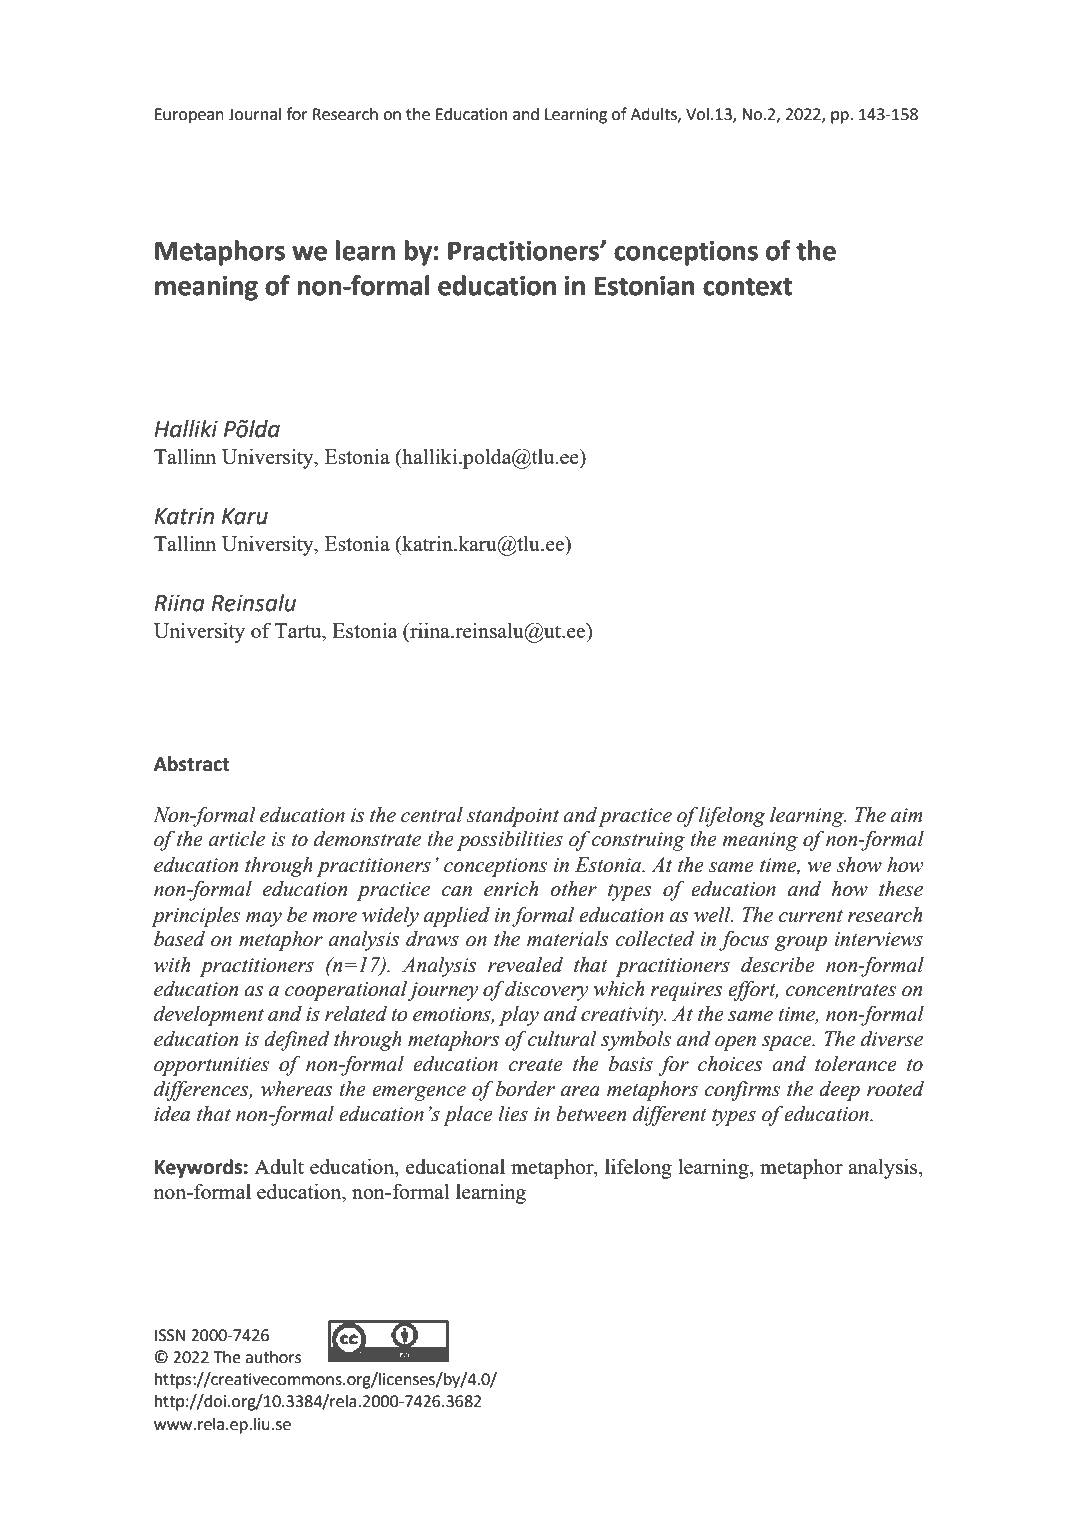 Image resolution: width=1077 pixels, height=1525 pixels. Describe the element at coordinates (273, 1357) in the screenshot. I see `authors` at that location.
